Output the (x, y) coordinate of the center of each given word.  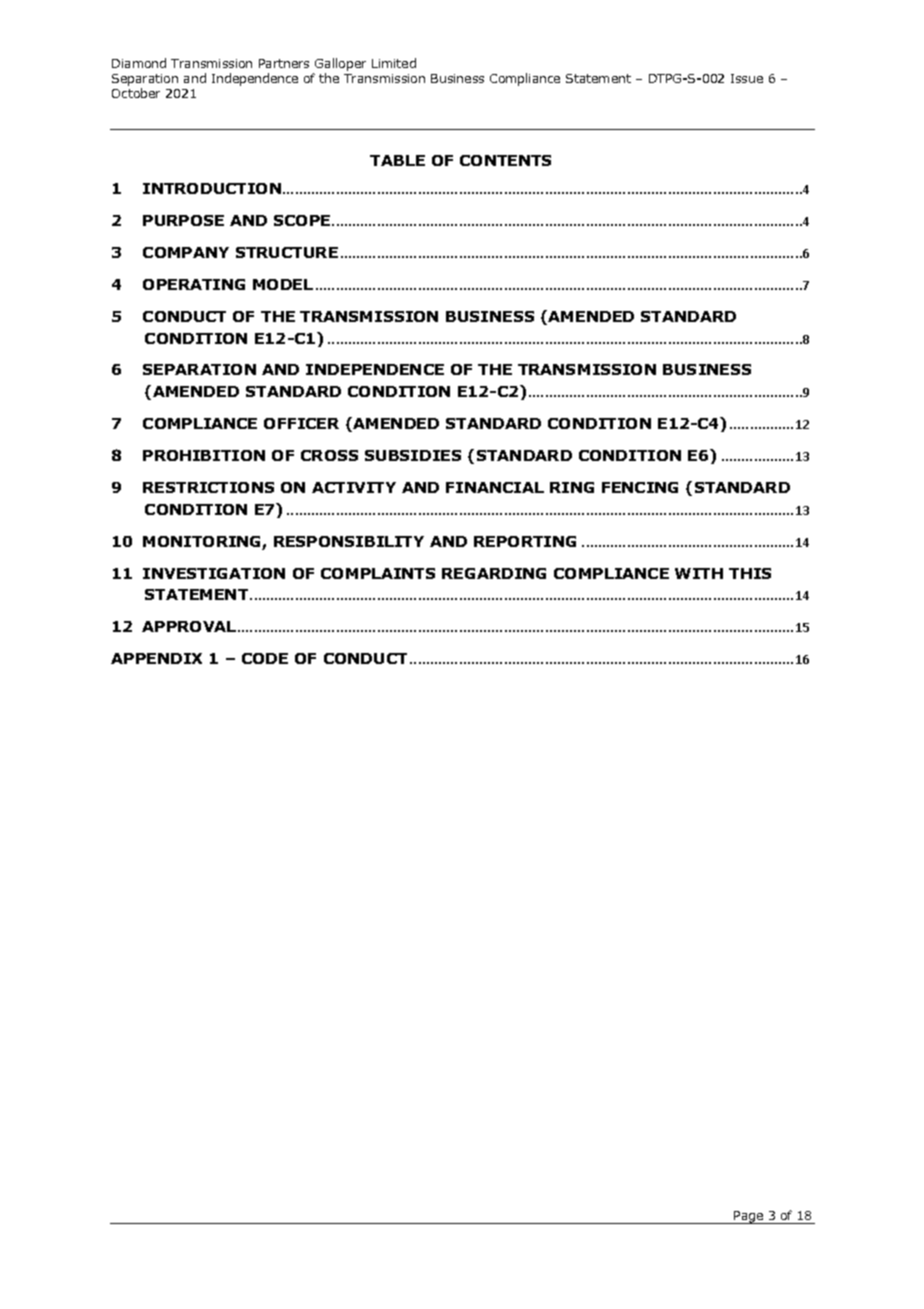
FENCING (640, 487)
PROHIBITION (204, 455)
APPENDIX (156, 658)
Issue (747, 78)
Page (749, 1217)
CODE (265, 658)
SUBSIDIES (413, 455)
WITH (699, 573)
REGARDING (494, 573)
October (136, 93)
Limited (394, 63)
